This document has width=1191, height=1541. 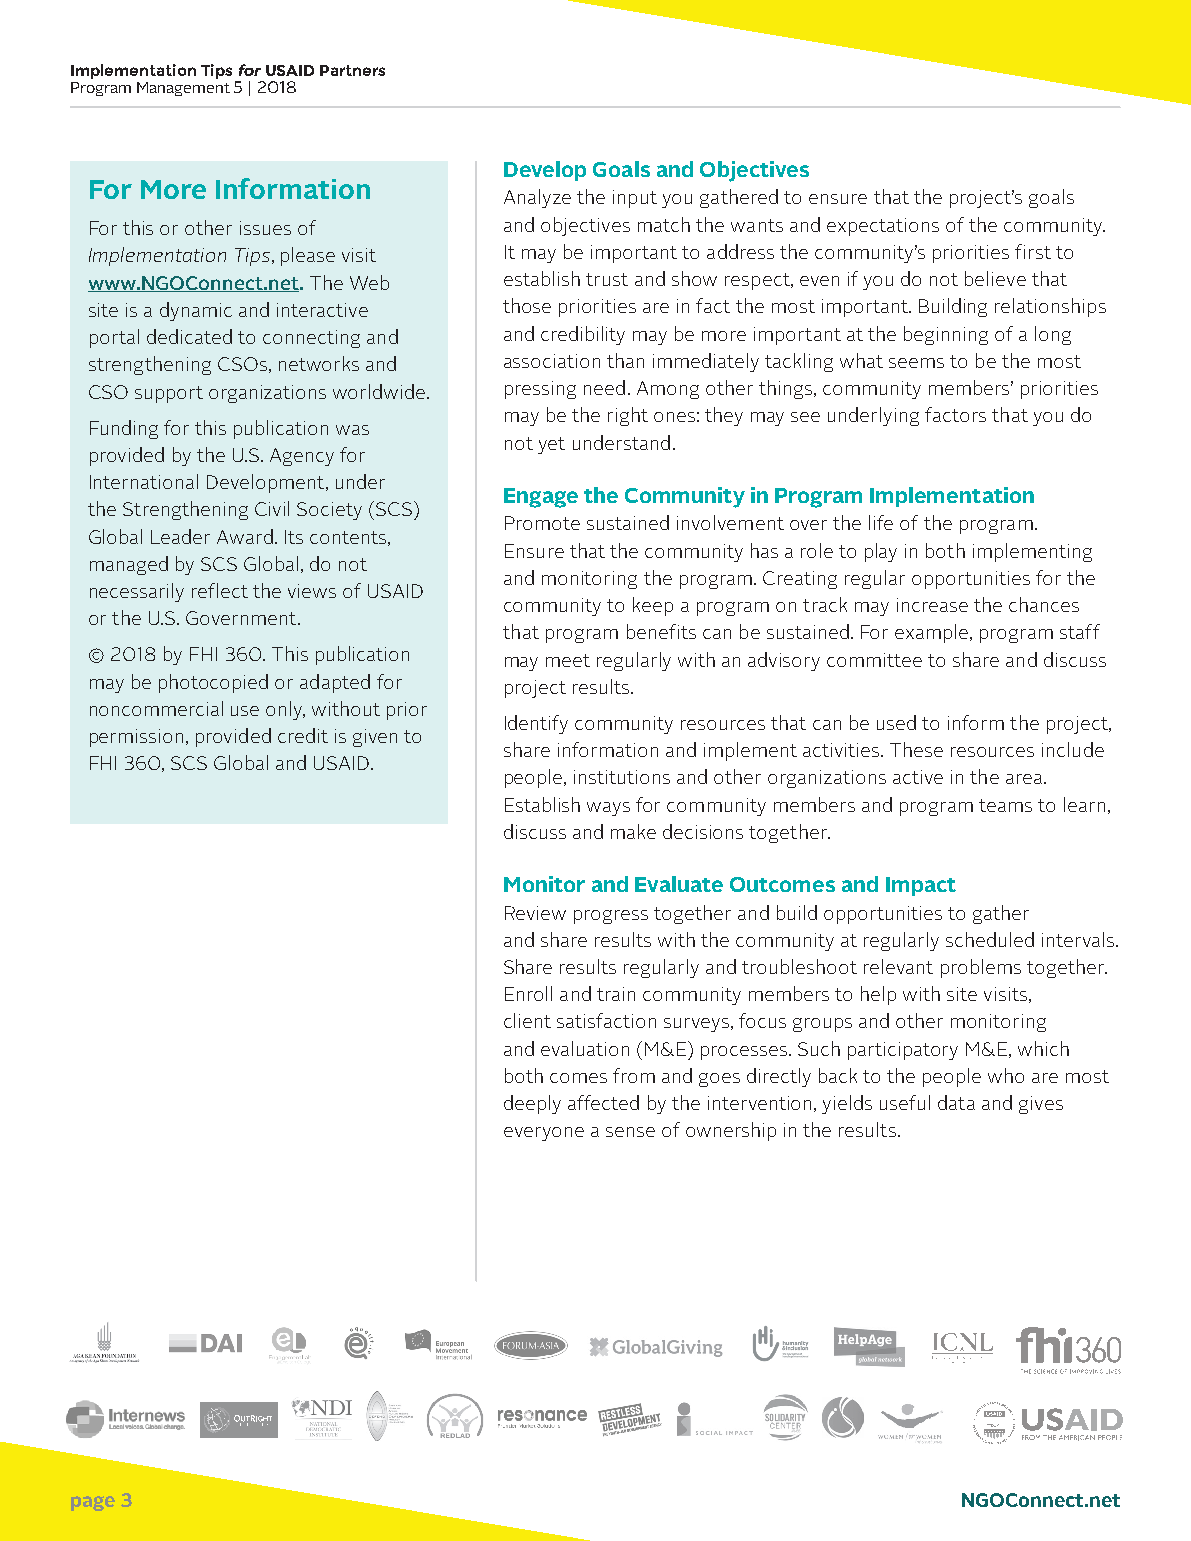 I want to click on data, so click(x=956, y=1102).
